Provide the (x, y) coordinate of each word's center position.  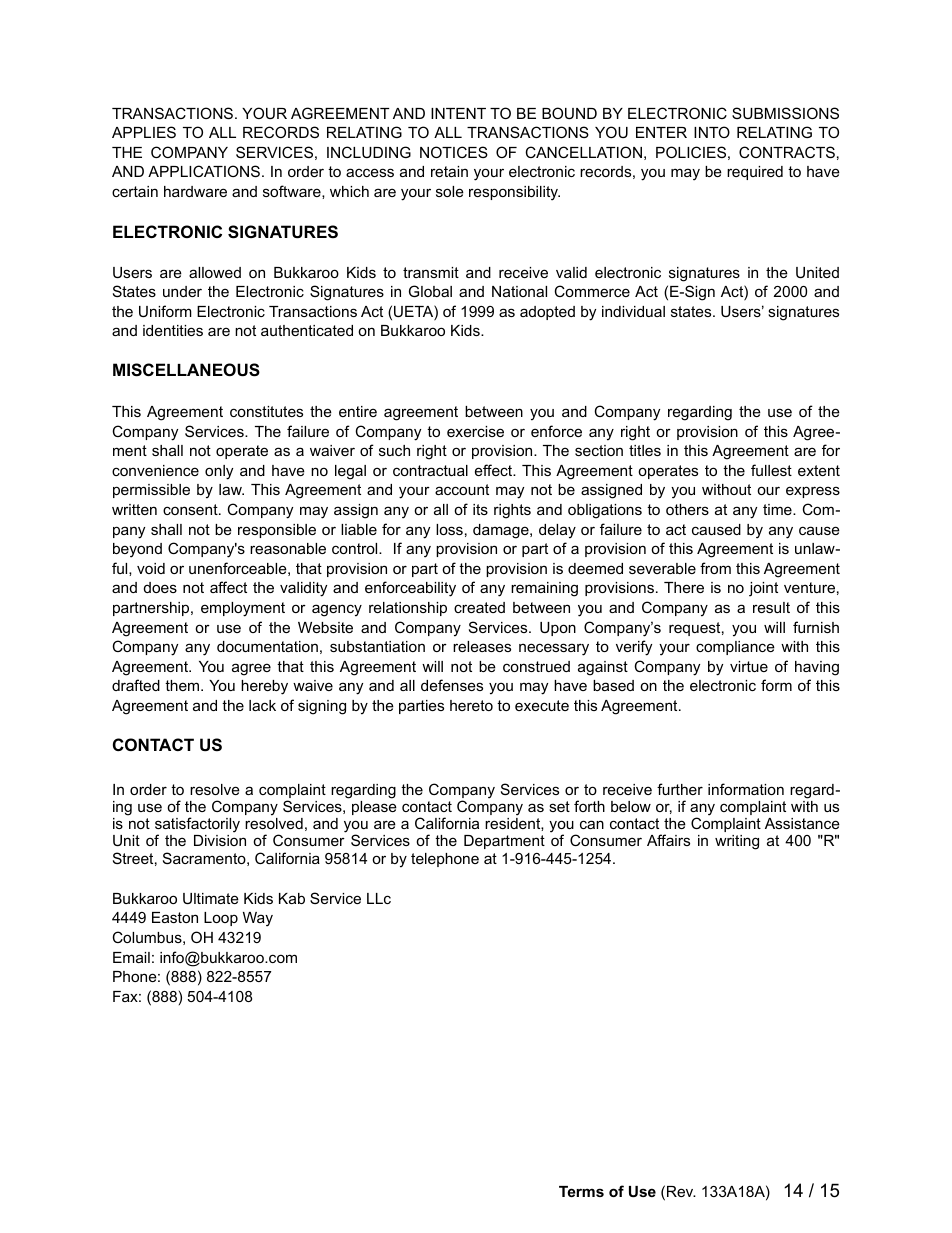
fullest (771, 470)
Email (131, 957)
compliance (735, 648)
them (183, 685)
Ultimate (211, 898)
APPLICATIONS (204, 171)
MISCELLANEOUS (186, 370)
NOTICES (454, 152)
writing (737, 842)
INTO (712, 132)
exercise (475, 431)
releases (482, 646)
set (559, 806)
